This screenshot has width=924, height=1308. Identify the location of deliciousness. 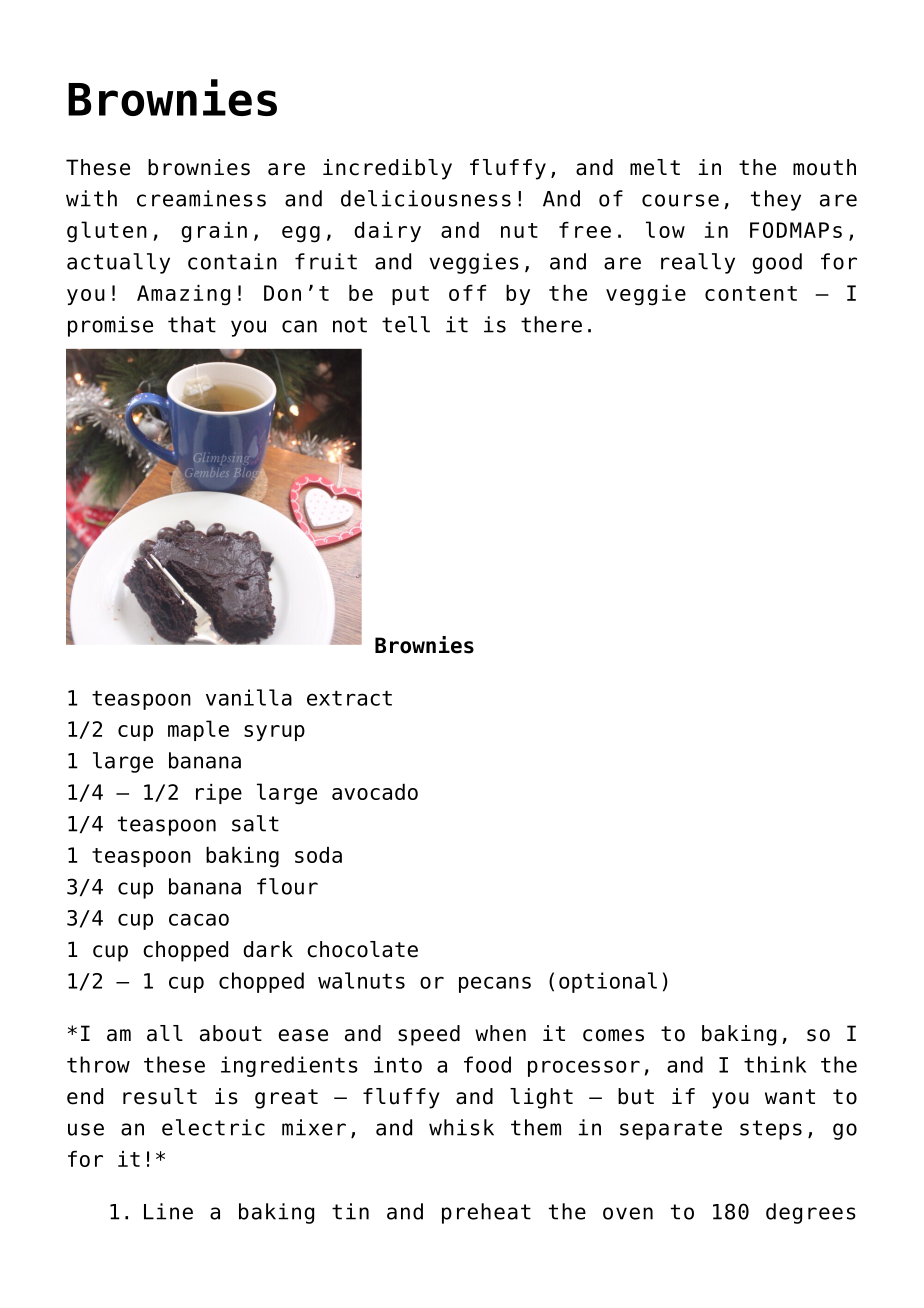
(426, 198).
